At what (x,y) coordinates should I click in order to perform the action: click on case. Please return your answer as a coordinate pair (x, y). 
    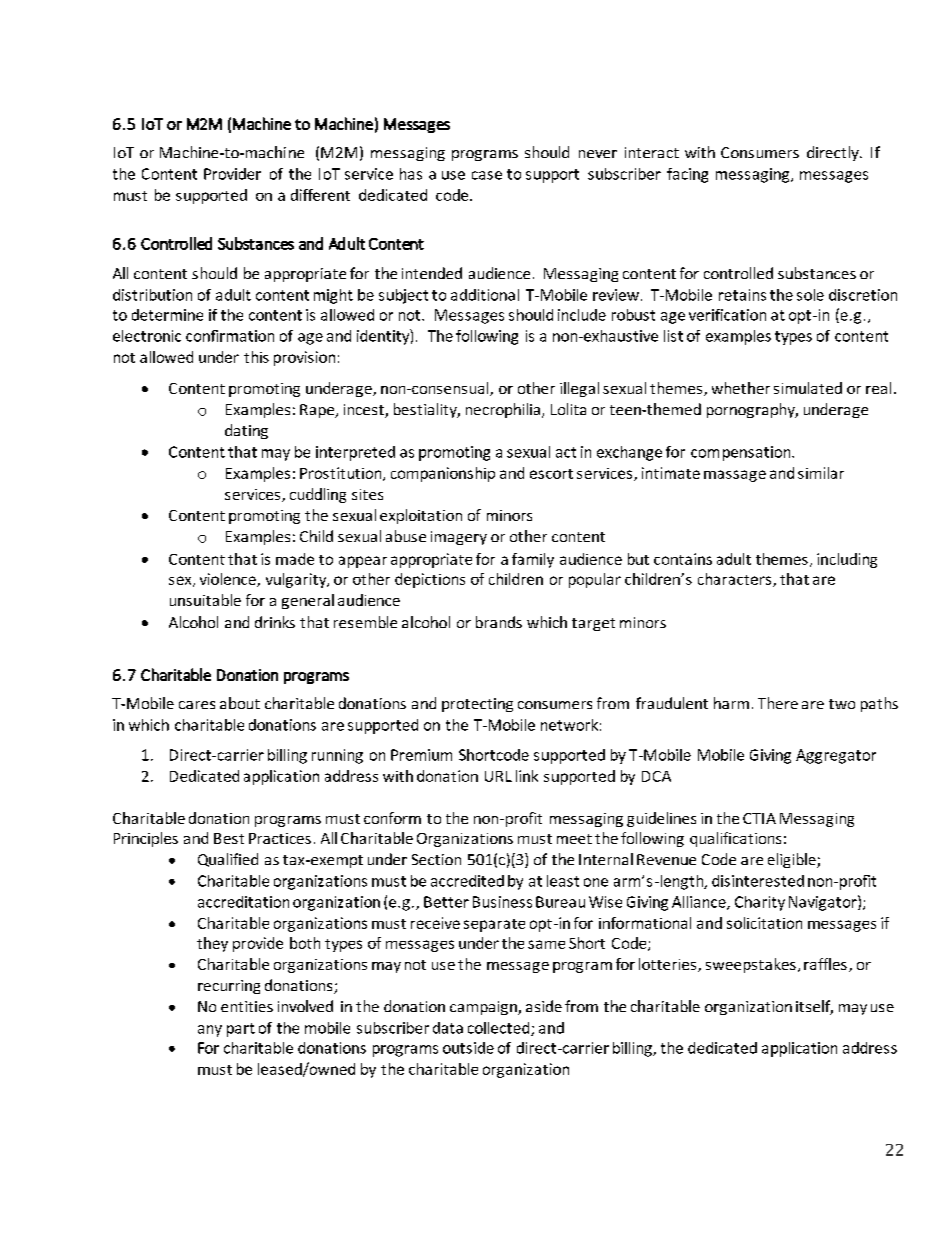
    Looking at the image, I should click on (487, 175).
